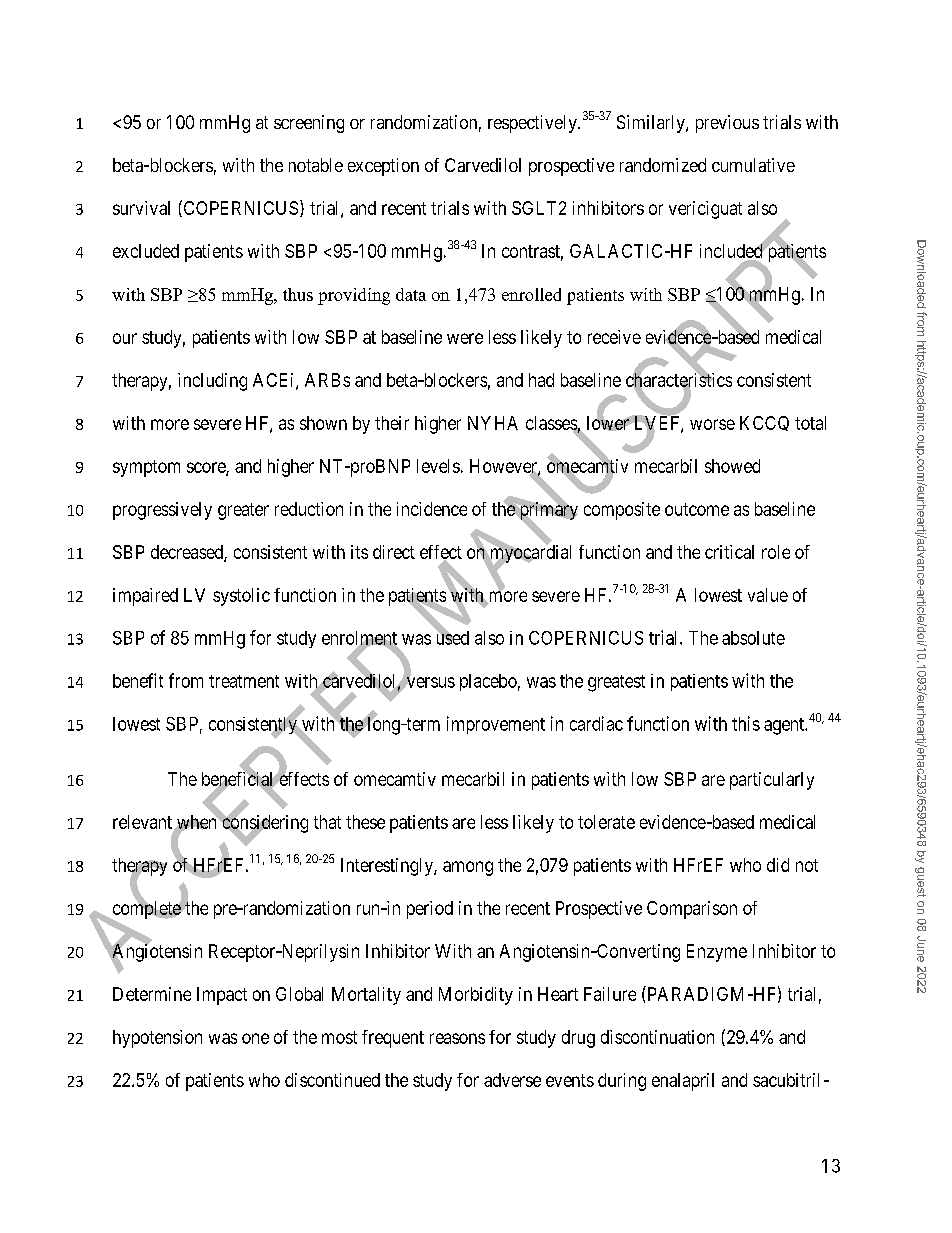 The height and width of the screenshot is (1233, 952). Describe the element at coordinates (679, 380) in the screenshot. I see `characteristics` at that location.
